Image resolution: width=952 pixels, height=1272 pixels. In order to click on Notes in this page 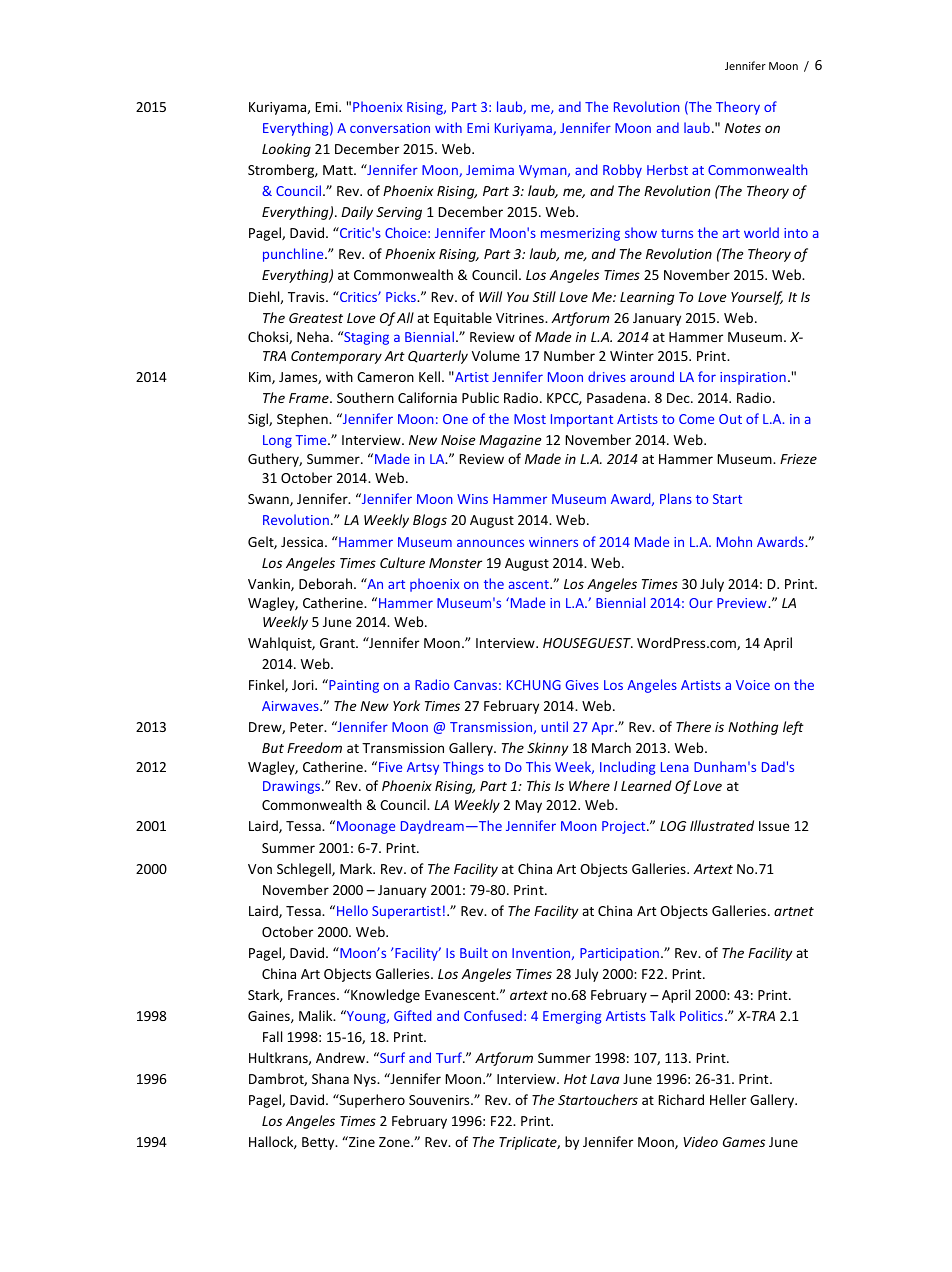, I will do `click(743, 128)`.
